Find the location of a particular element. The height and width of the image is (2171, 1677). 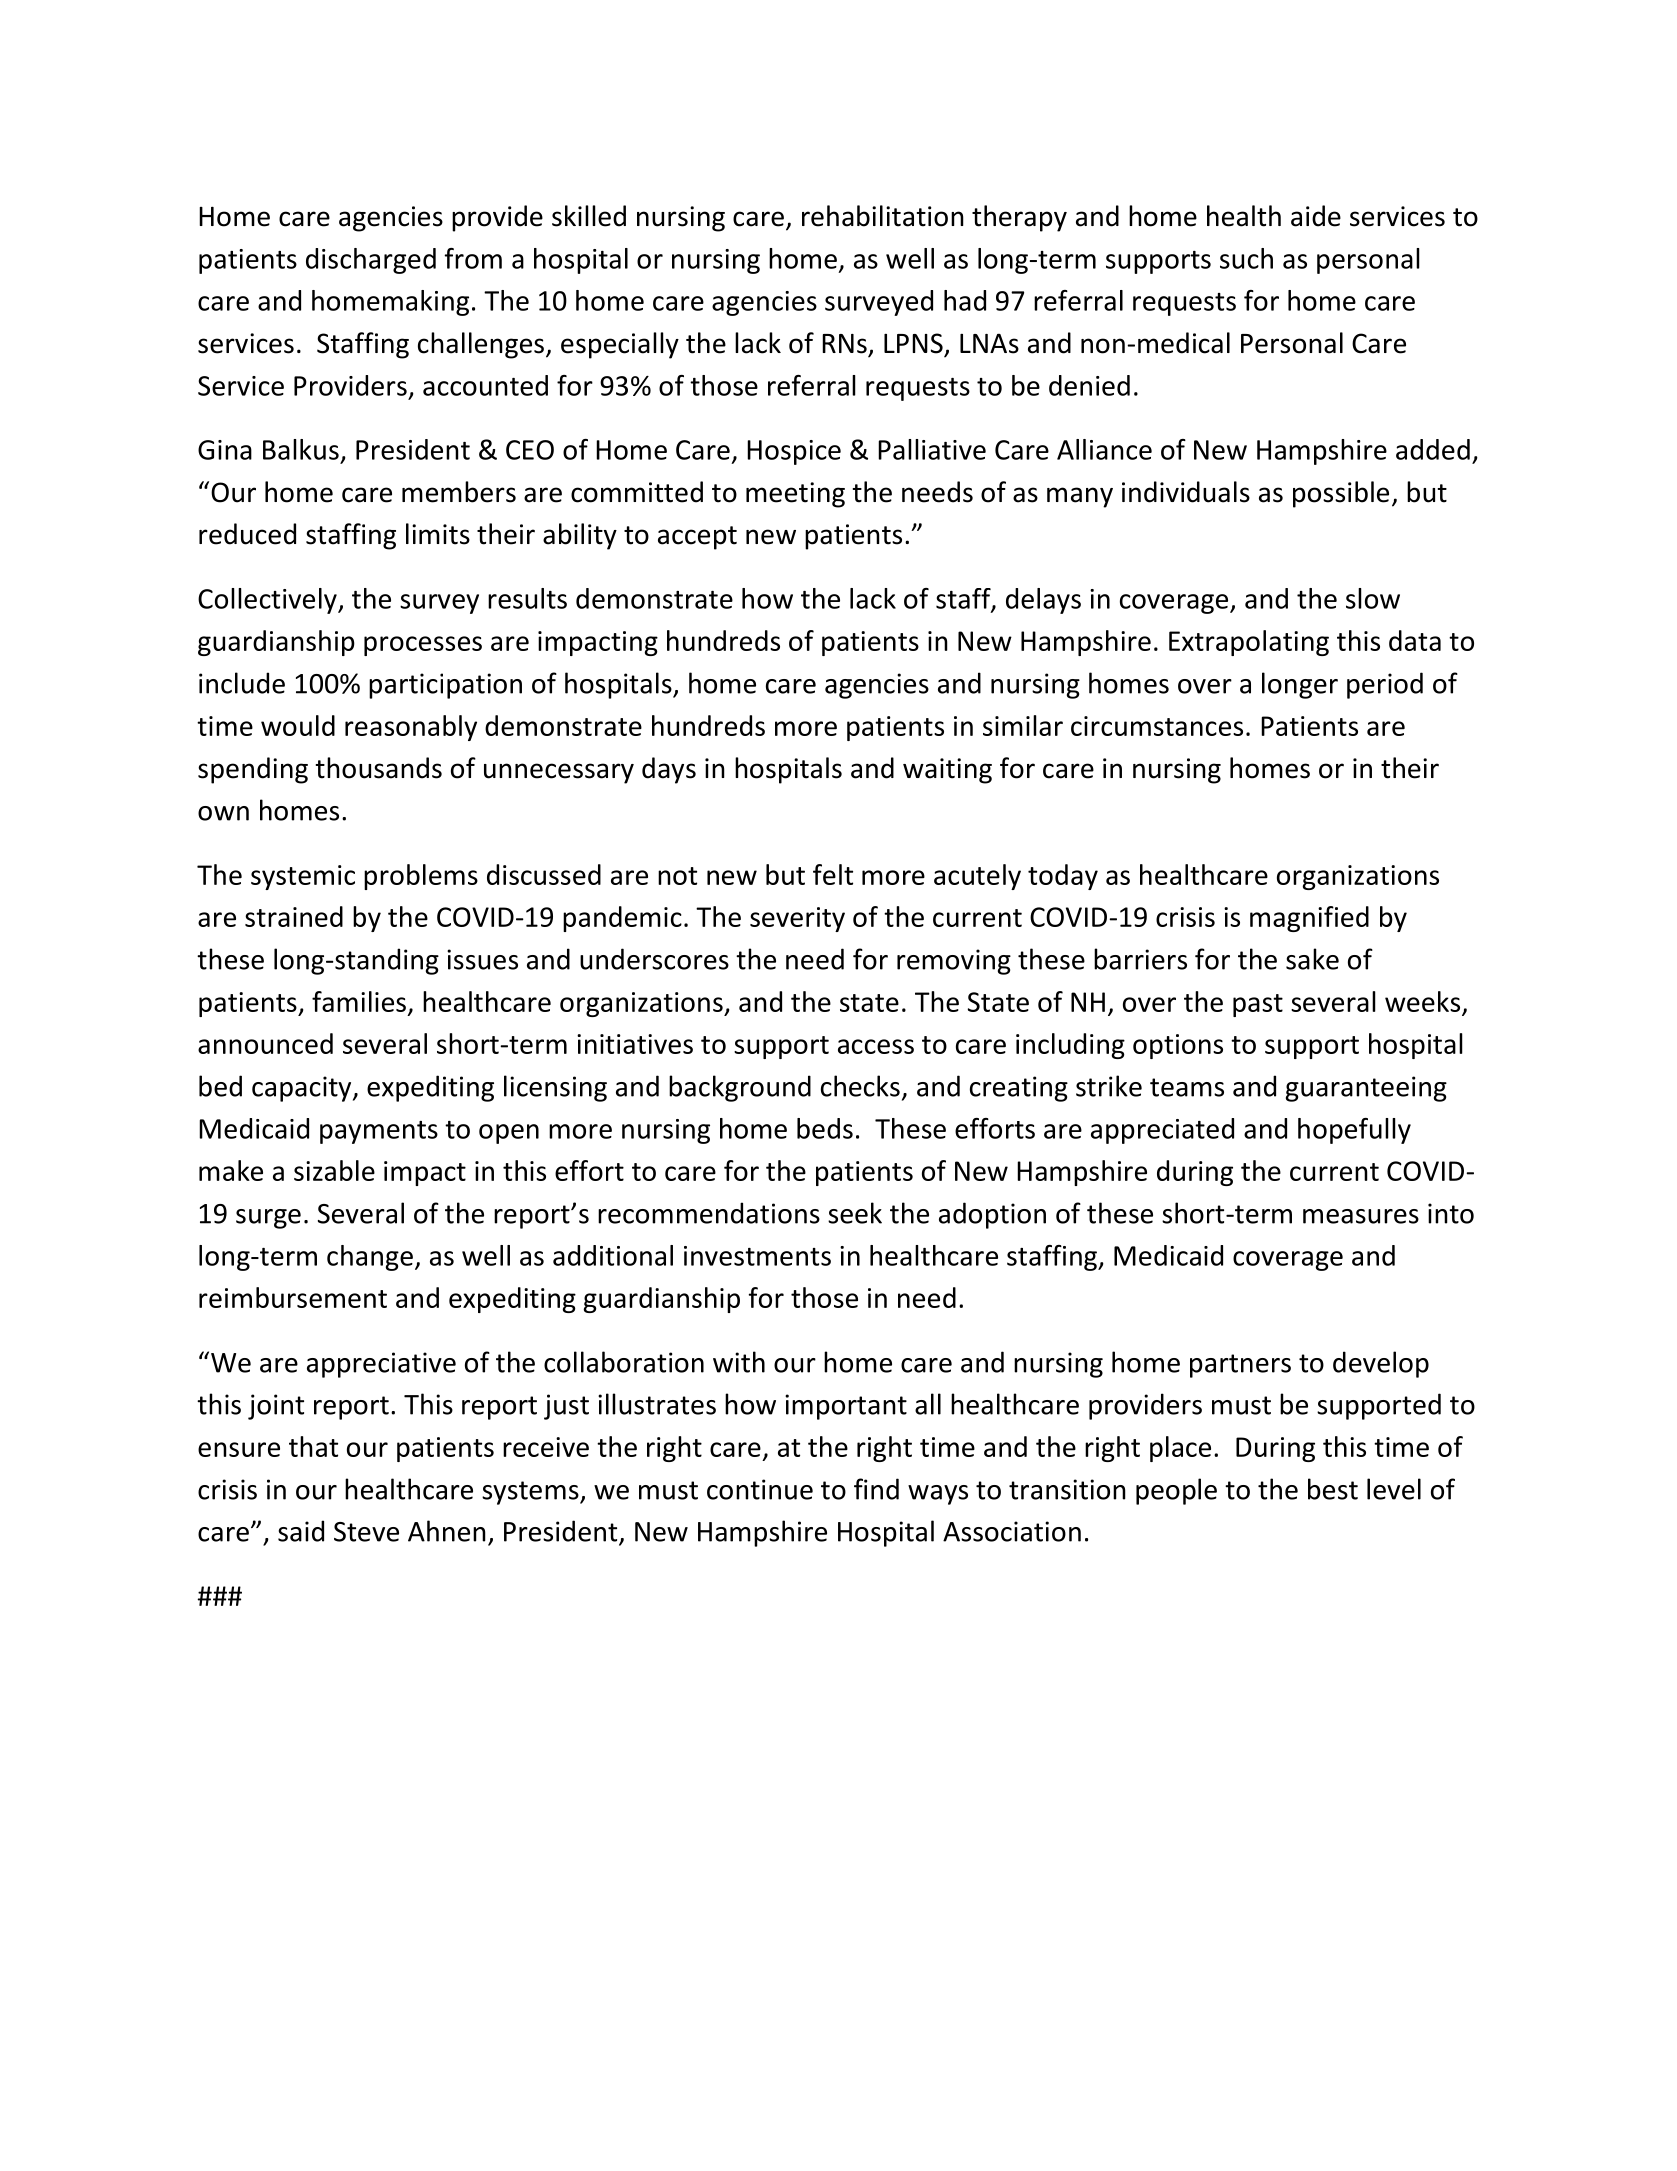

best is located at coordinates (1333, 1489).
